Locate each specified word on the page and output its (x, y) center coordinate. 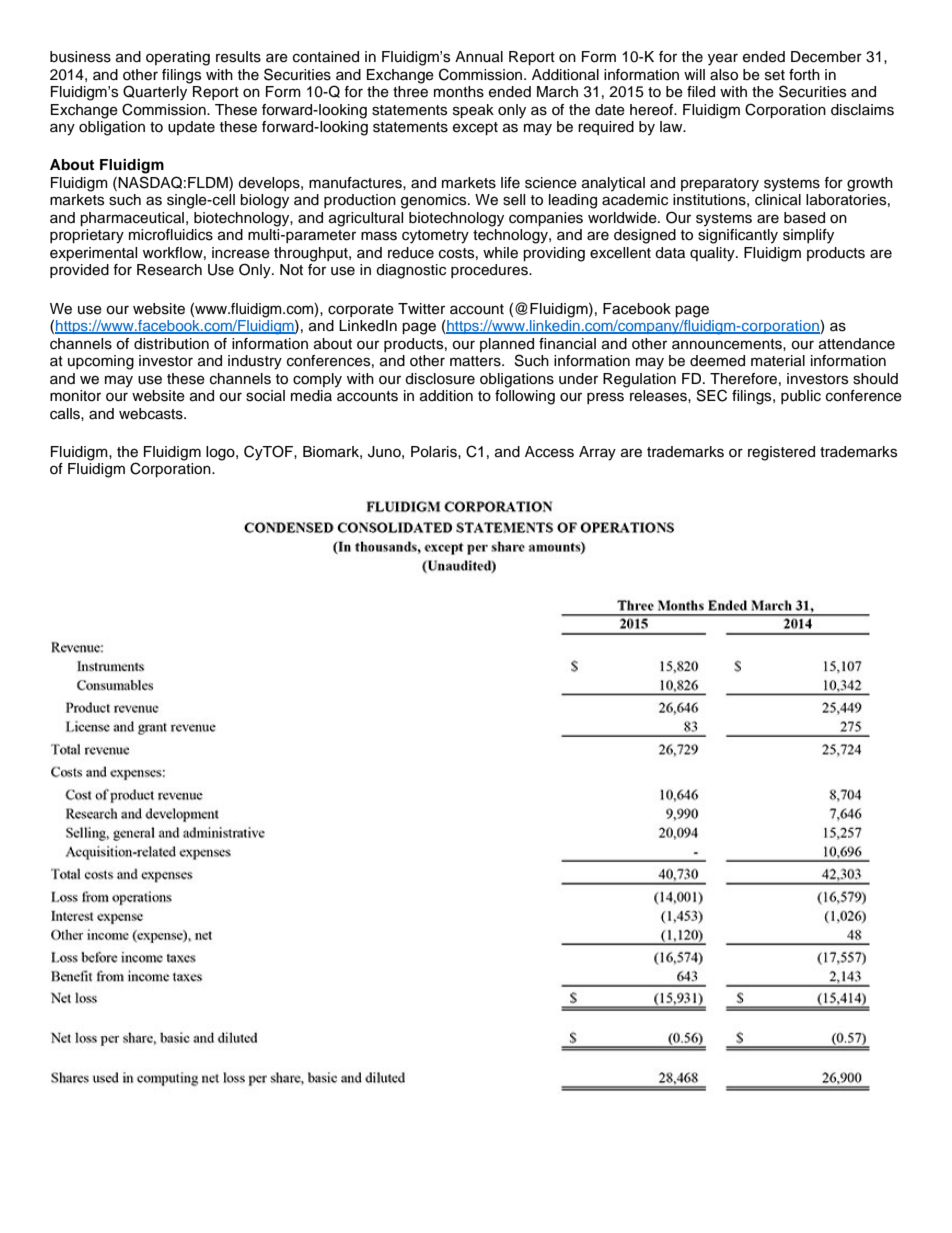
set (775, 75)
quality (713, 254)
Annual (479, 57)
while (500, 253)
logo (221, 453)
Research (169, 270)
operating (178, 58)
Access (549, 452)
